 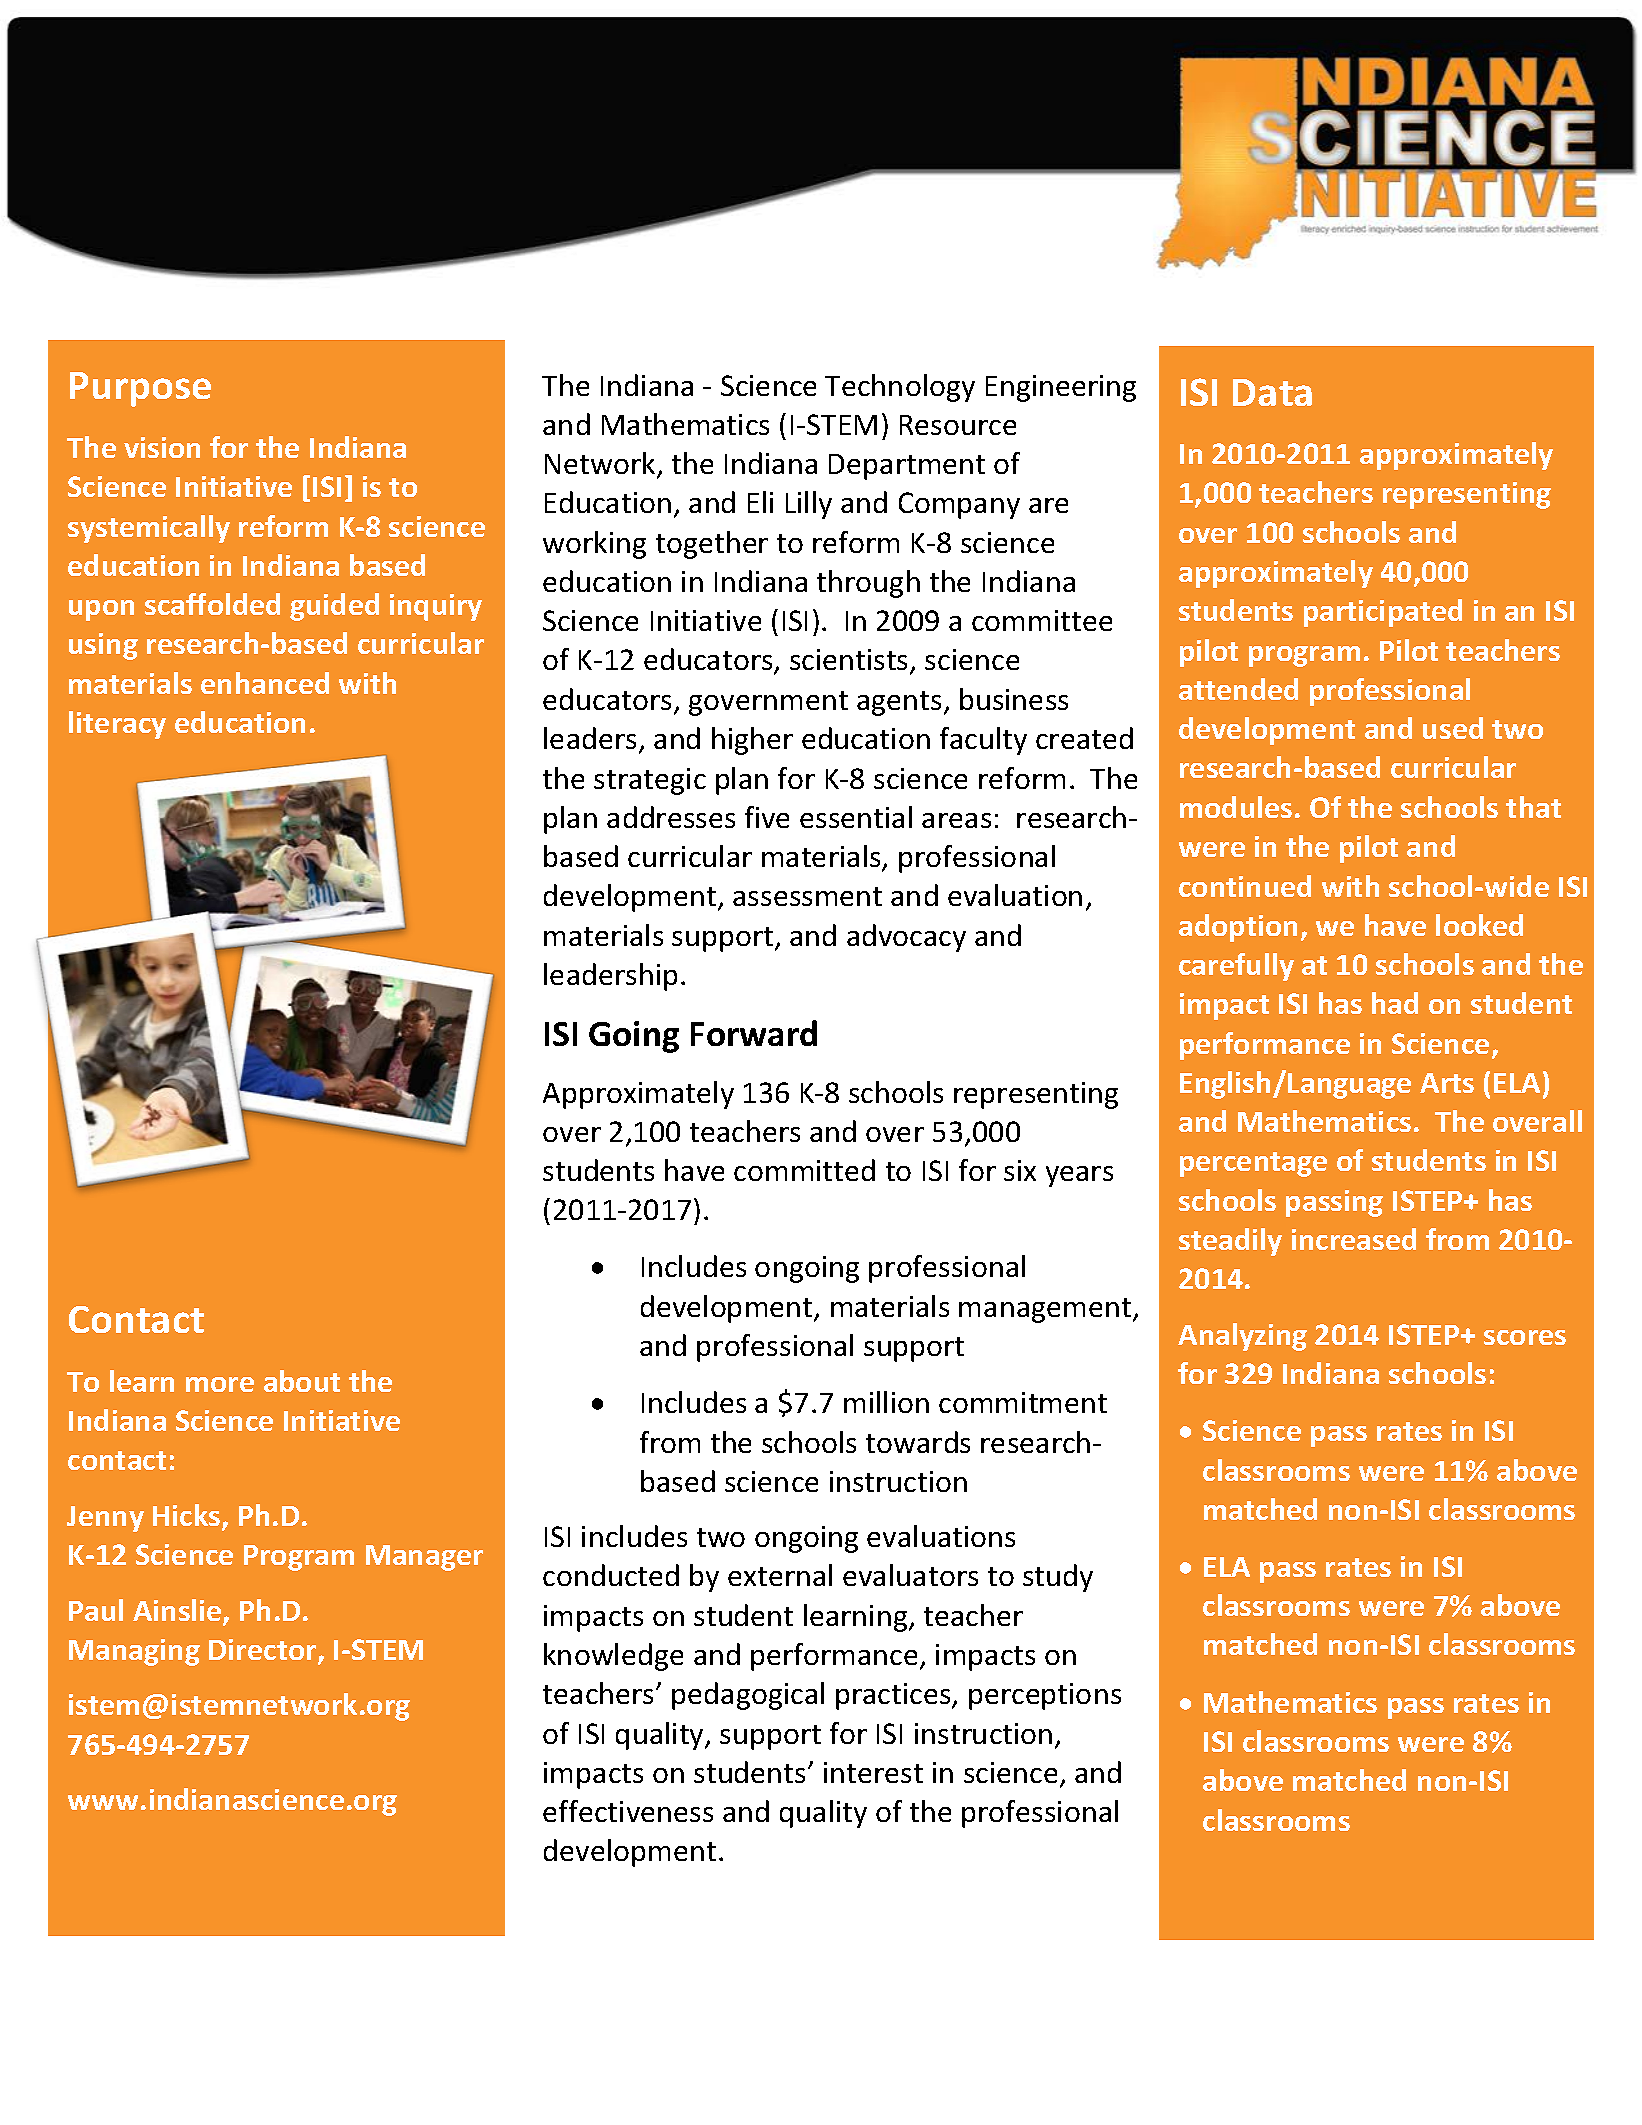 I want to click on million, so click(x=886, y=1402).
